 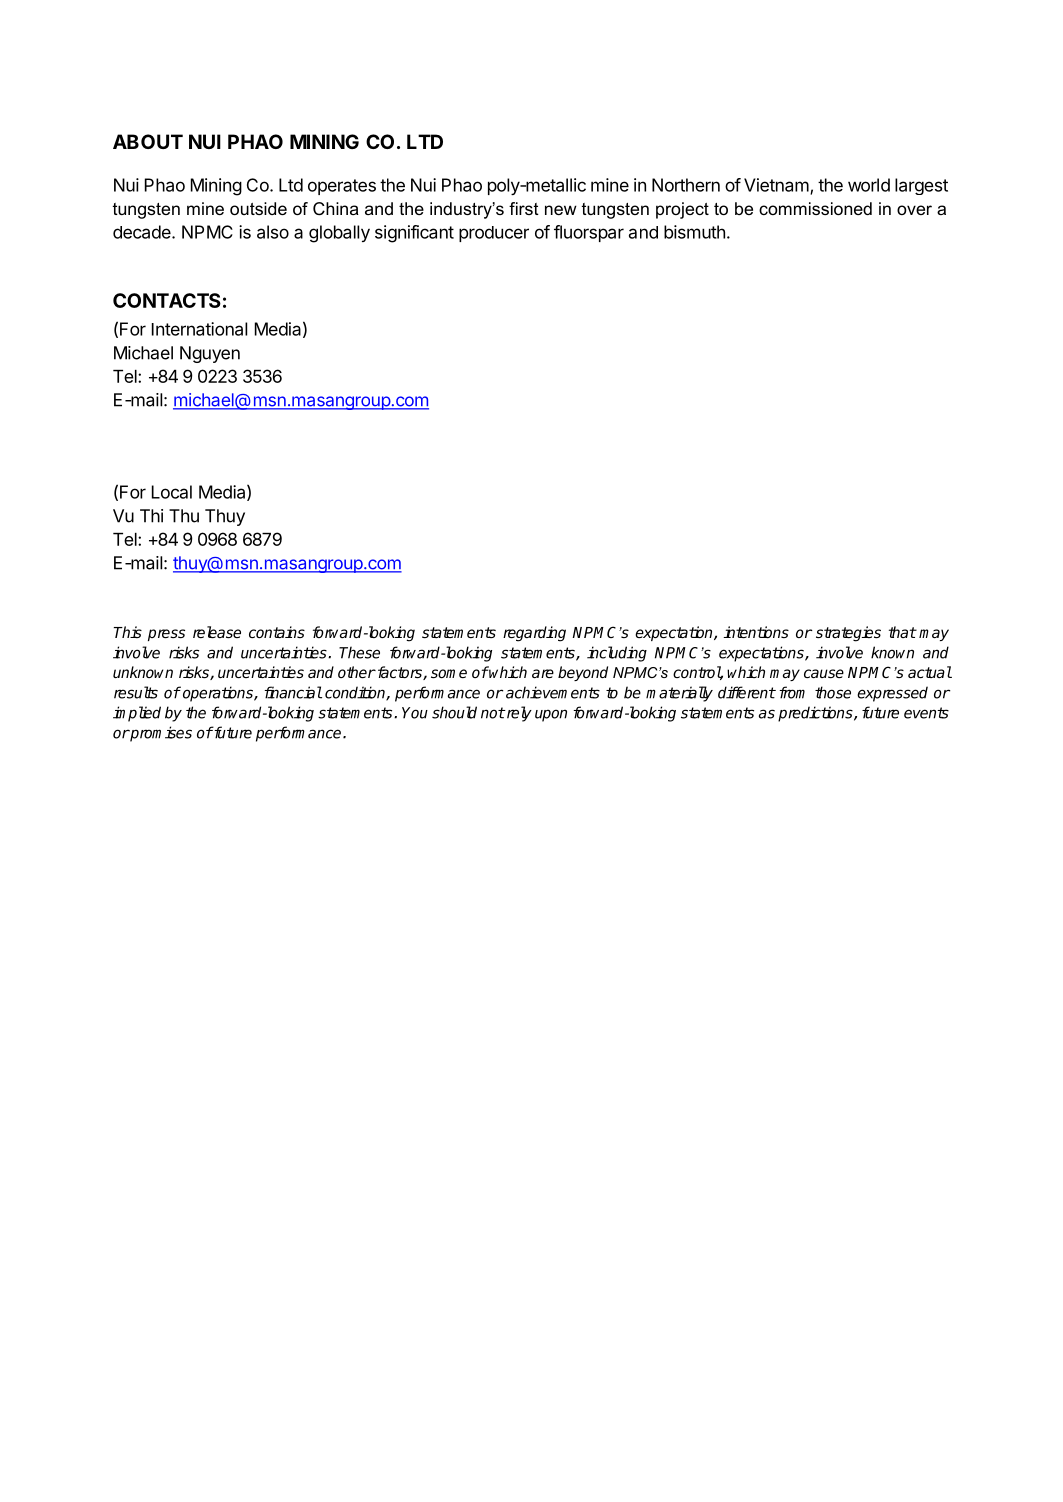 What do you see at coordinates (848, 634) in the document?
I see `strategies` at bounding box center [848, 634].
